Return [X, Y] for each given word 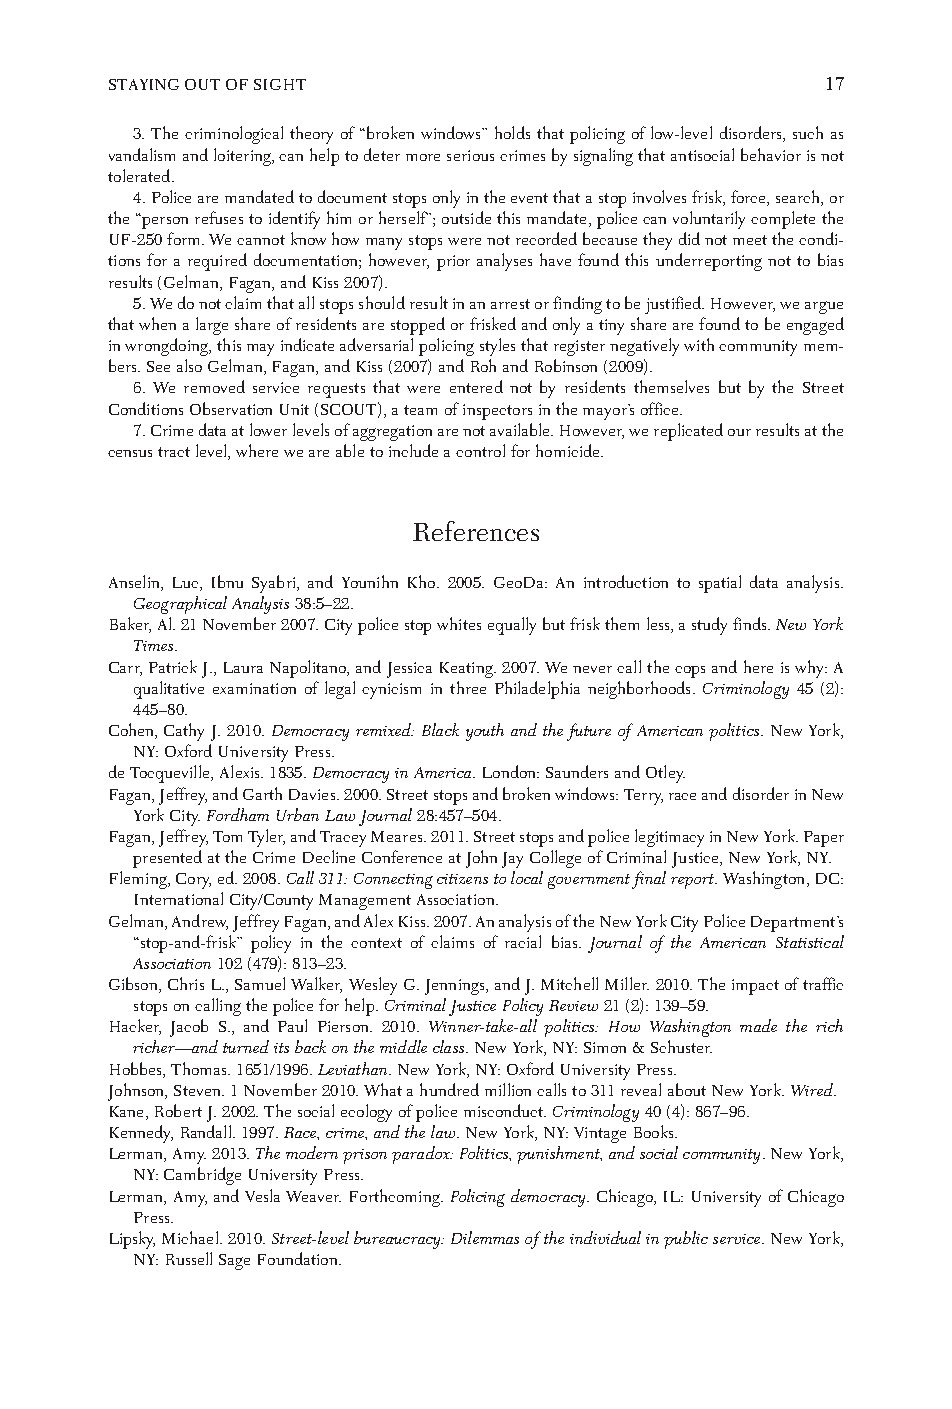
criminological [234, 135]
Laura [243, 667]
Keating [467, 670]
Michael [191, 1237]
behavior [771, 154]
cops [690, 672]
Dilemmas [485, 1237]
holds [512, 132]
